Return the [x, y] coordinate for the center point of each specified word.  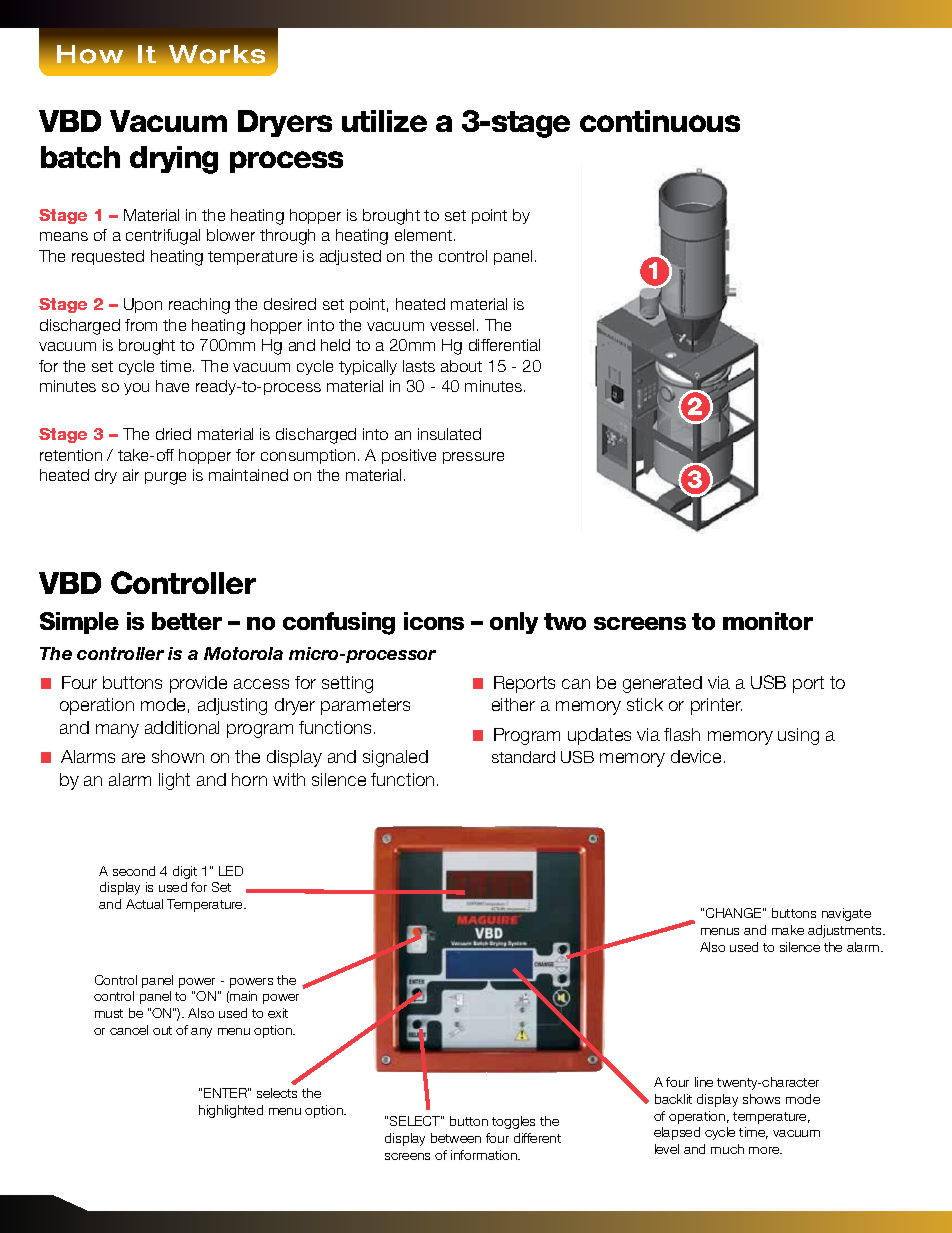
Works [217, 54]
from [141, 325]
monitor [768, 621]
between [456, 1138]
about [461, 366]
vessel [452, 325]
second [134, 871]
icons [434, 621]
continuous [660, 121]
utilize [384, 121]
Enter [226, 1093]
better [187, 621]
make [788, 930]
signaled [395, 758]
